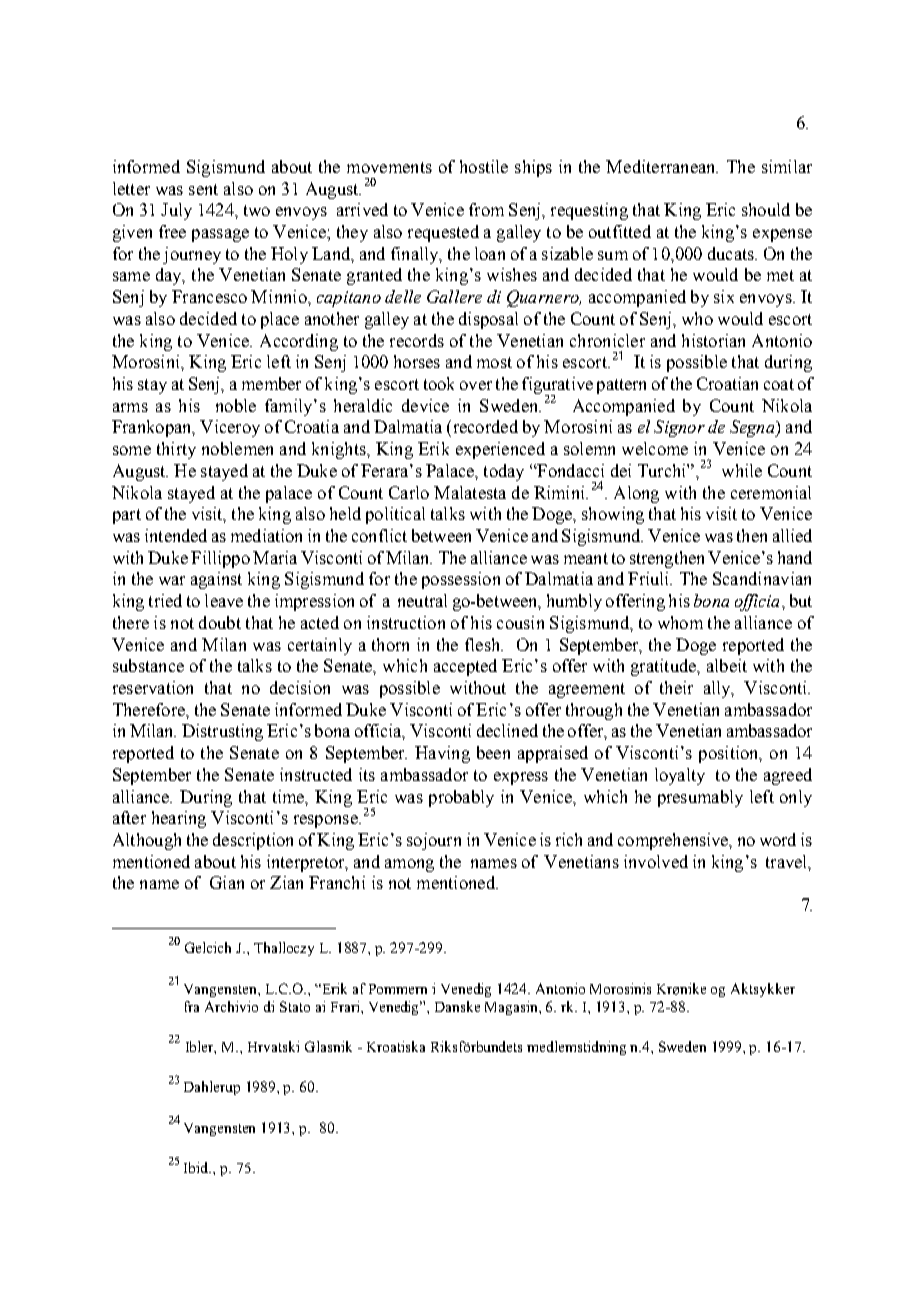 This screenshot has height=1308, width=924. I want to click on sent, so click(203, 189).
